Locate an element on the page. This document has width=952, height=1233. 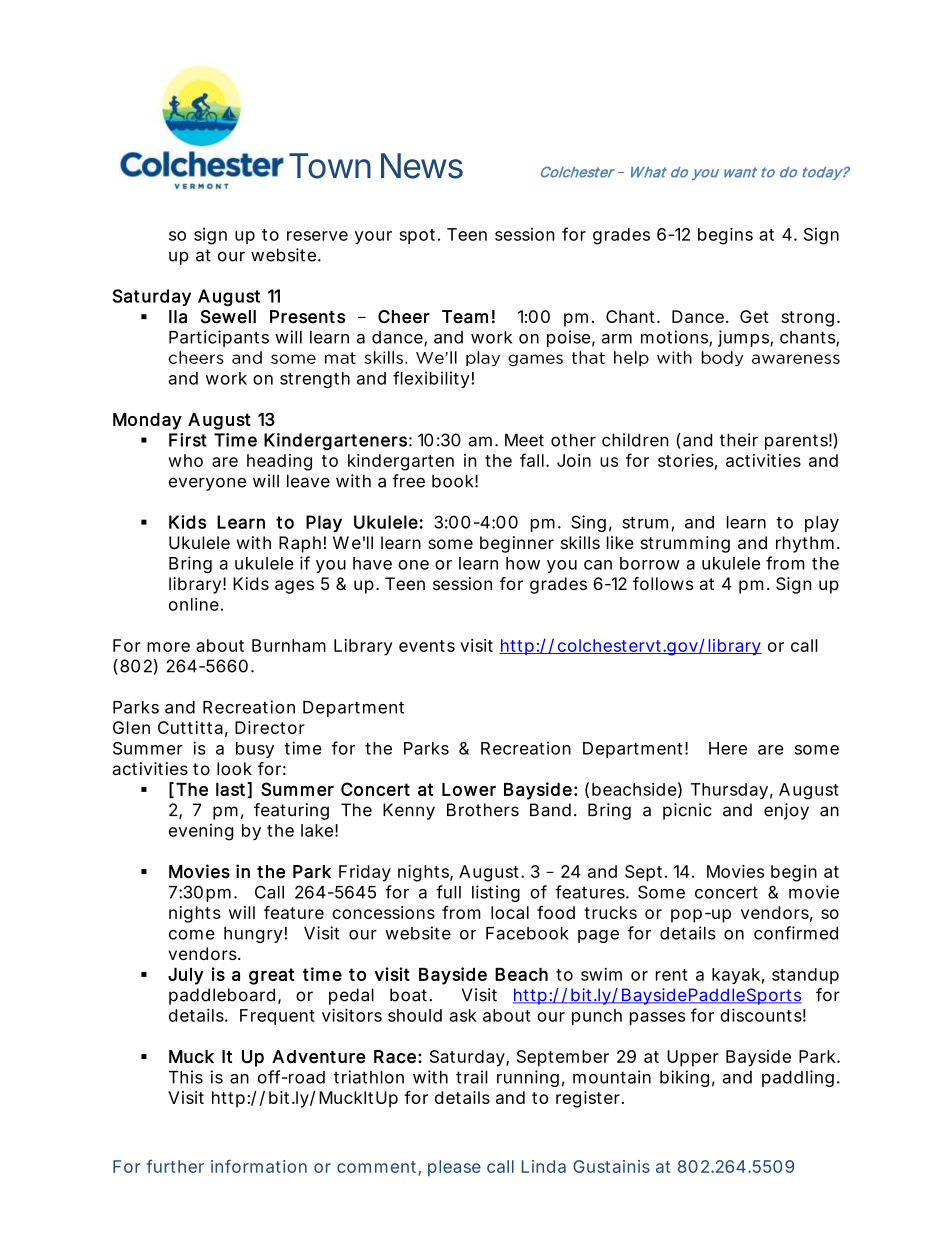
Get is located at coordinates (754, 316).
